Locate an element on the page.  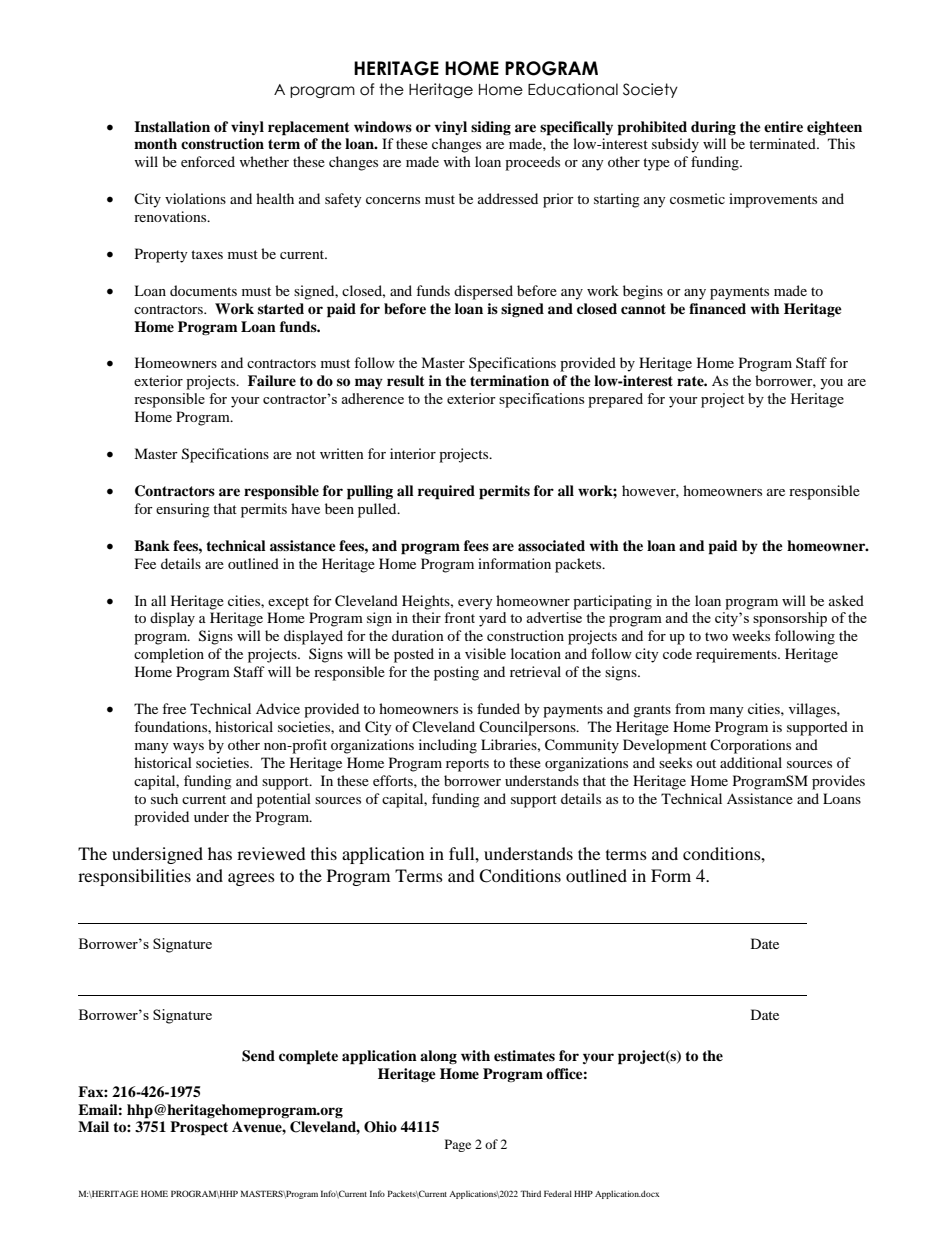
visible is located at coordinates (485, 653).
